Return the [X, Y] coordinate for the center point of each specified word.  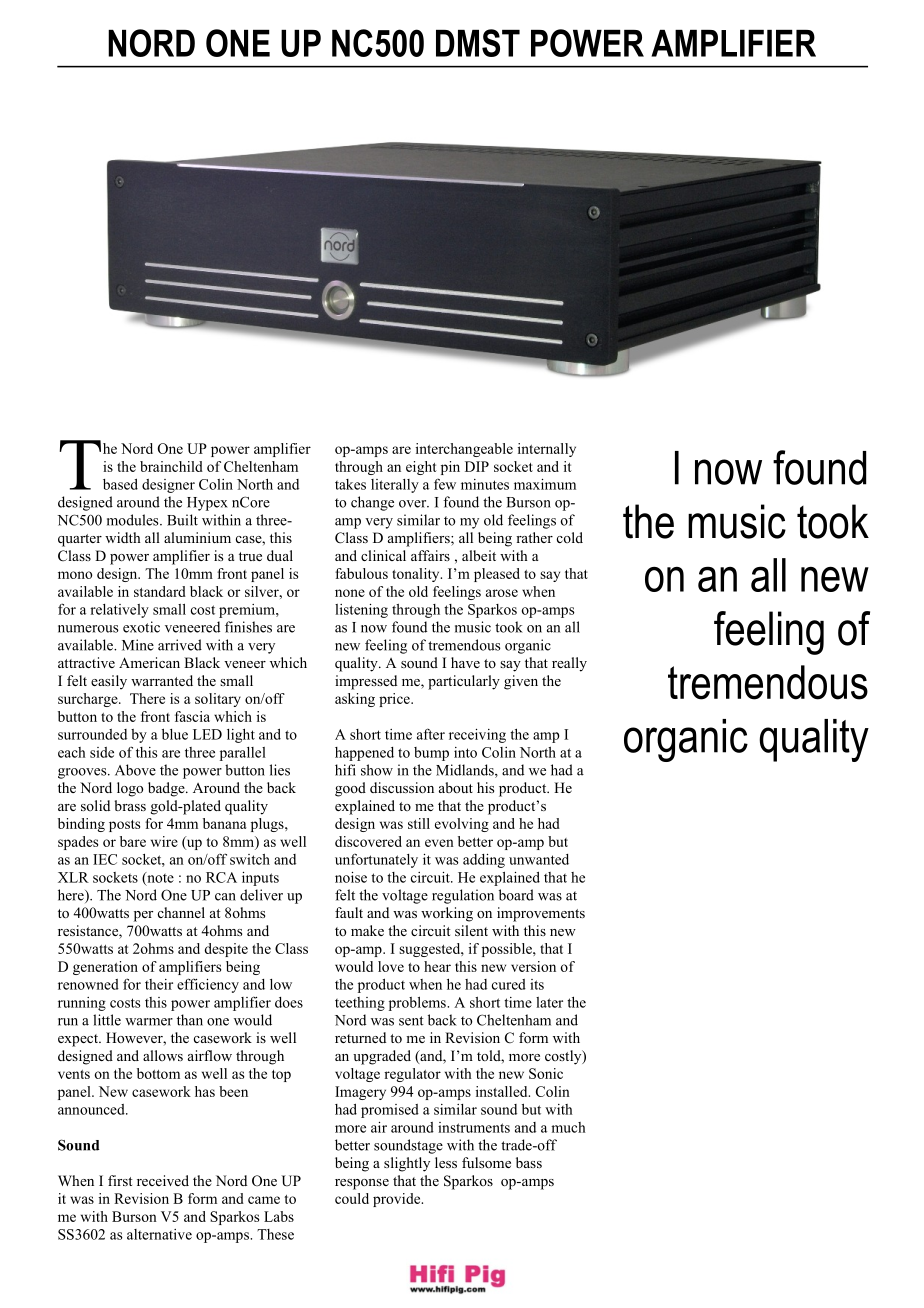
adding [484, 861]
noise [351, 877]
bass [529, 1162]
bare [133, 841]
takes [350, 484]
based [120, 484]
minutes [485, 484]
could [352, 1198]
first [120, 1180]
